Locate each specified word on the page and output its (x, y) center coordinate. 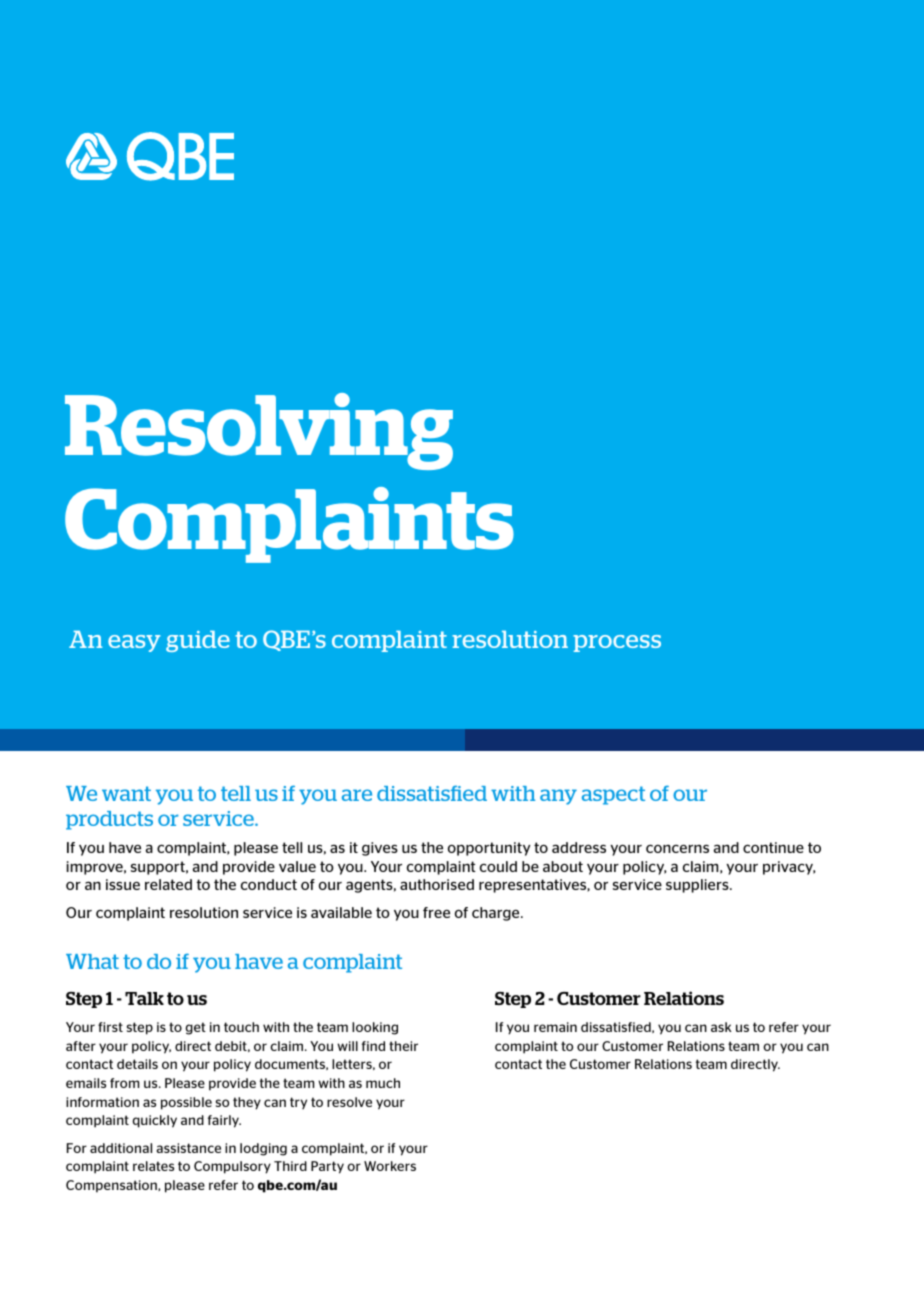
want (126, 793)
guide (198, 641)
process (617, 643)
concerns (677, 848)
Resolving (259, 431)
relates (153, 1166)
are (357, 795)
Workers (390, 1166)
